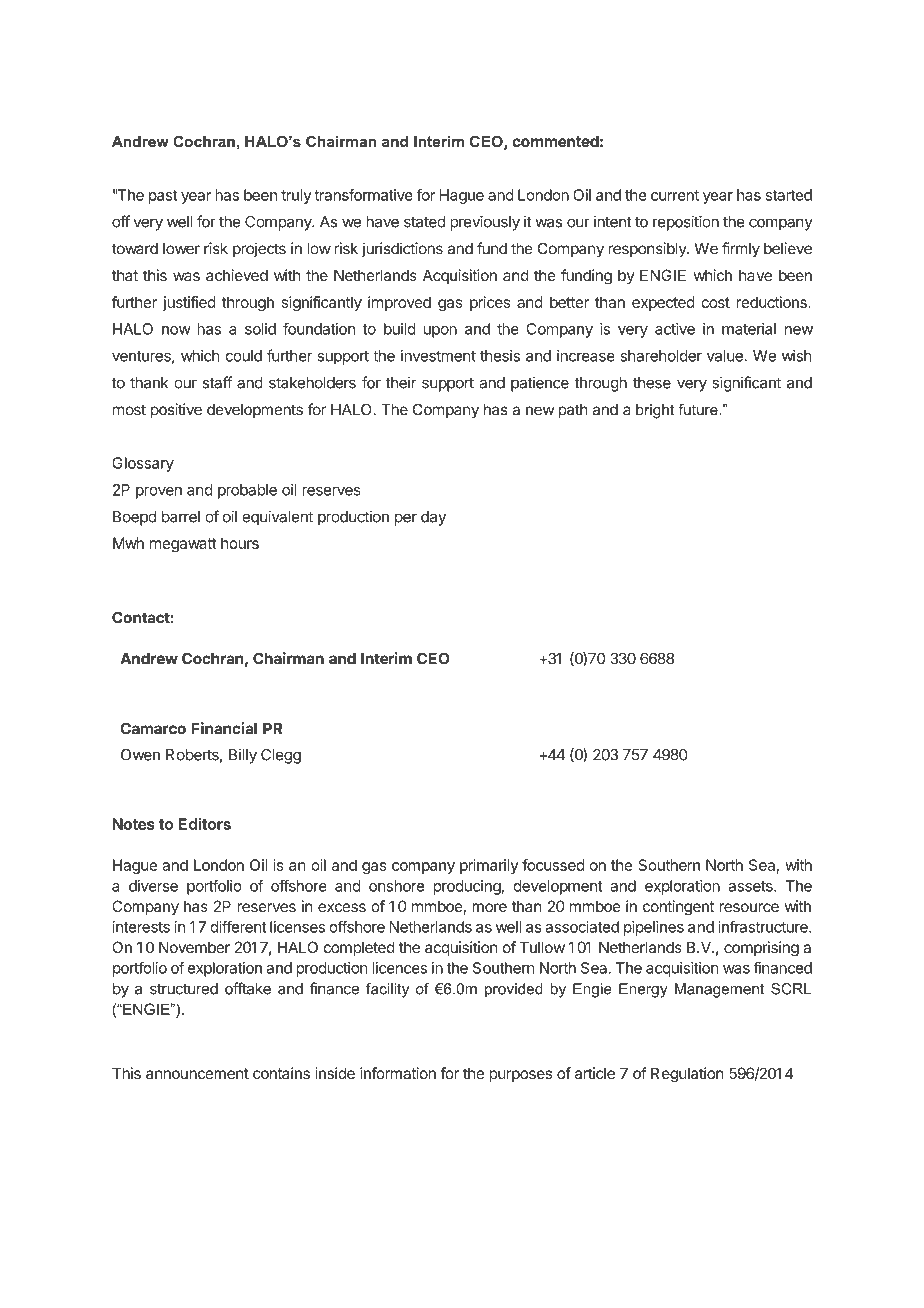 This image has width=924, height=1308. What do you see at coordinates (699, 410) in the image?
I see `future` at bounding box center [699, 410].
